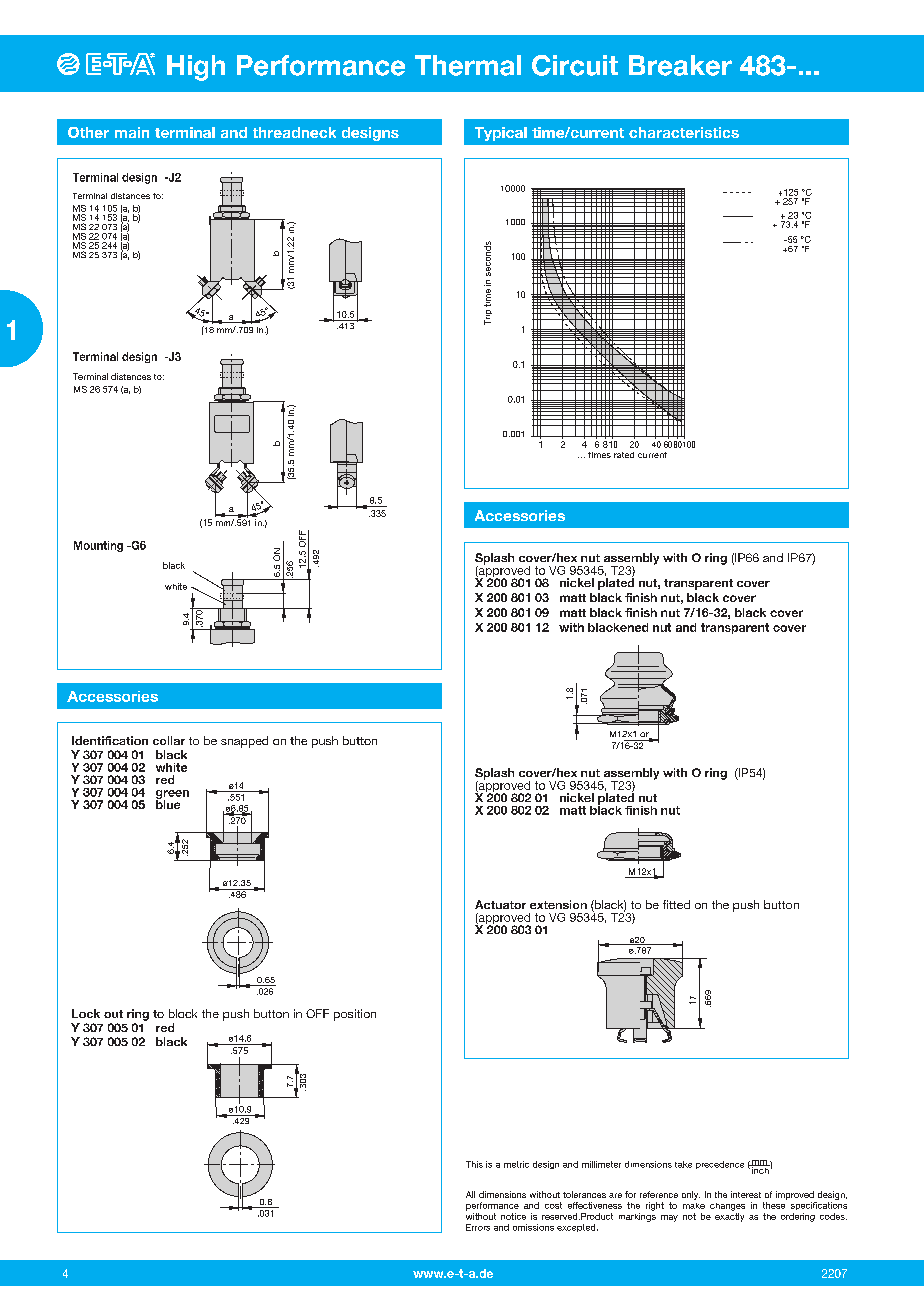  I want to click on extension, so click(558, 904).
